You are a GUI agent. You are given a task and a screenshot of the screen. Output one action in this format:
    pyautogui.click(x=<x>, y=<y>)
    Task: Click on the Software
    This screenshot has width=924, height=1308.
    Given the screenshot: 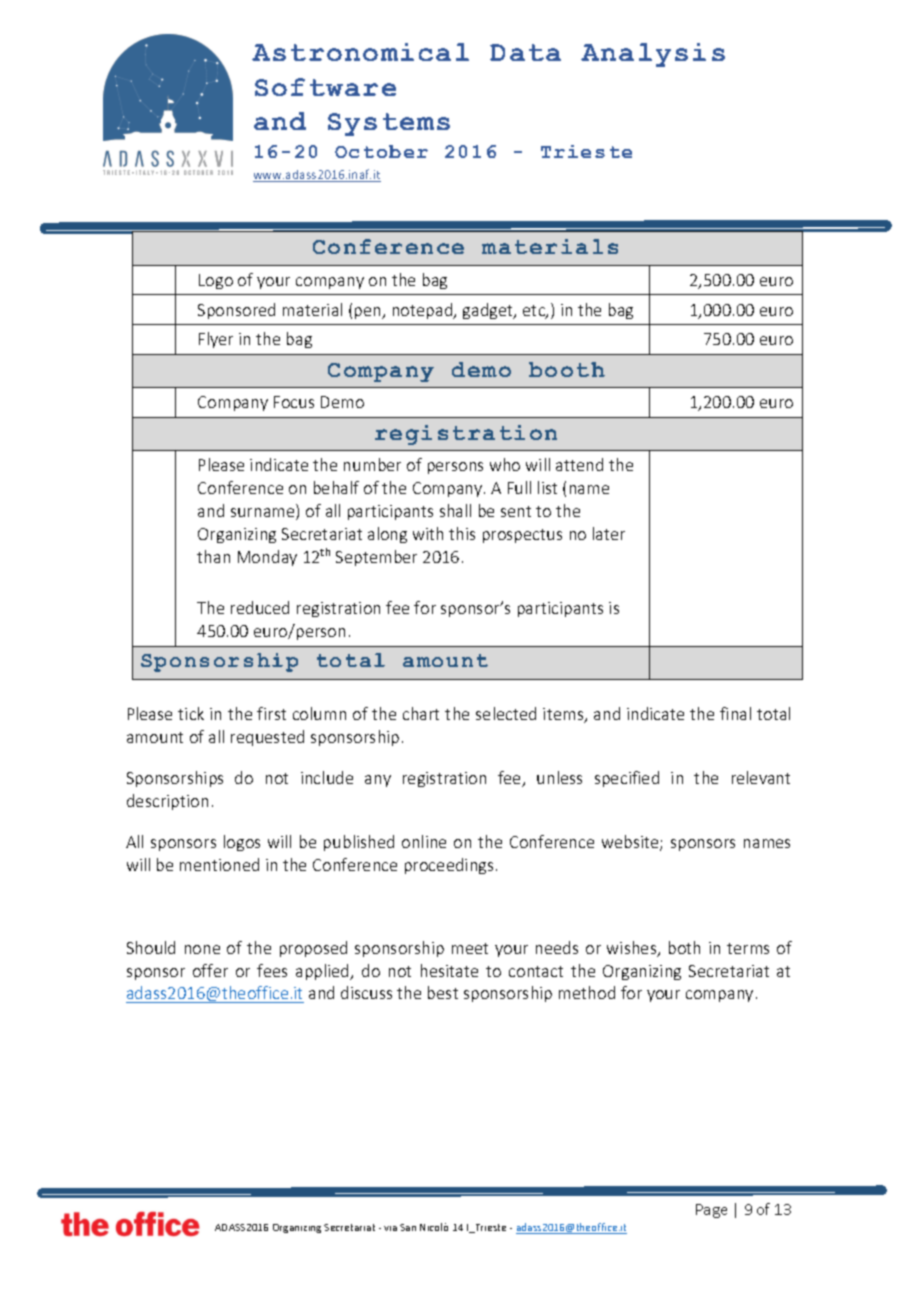 What is the action you would take?
    pyautogui.click(x=325, y=87)
